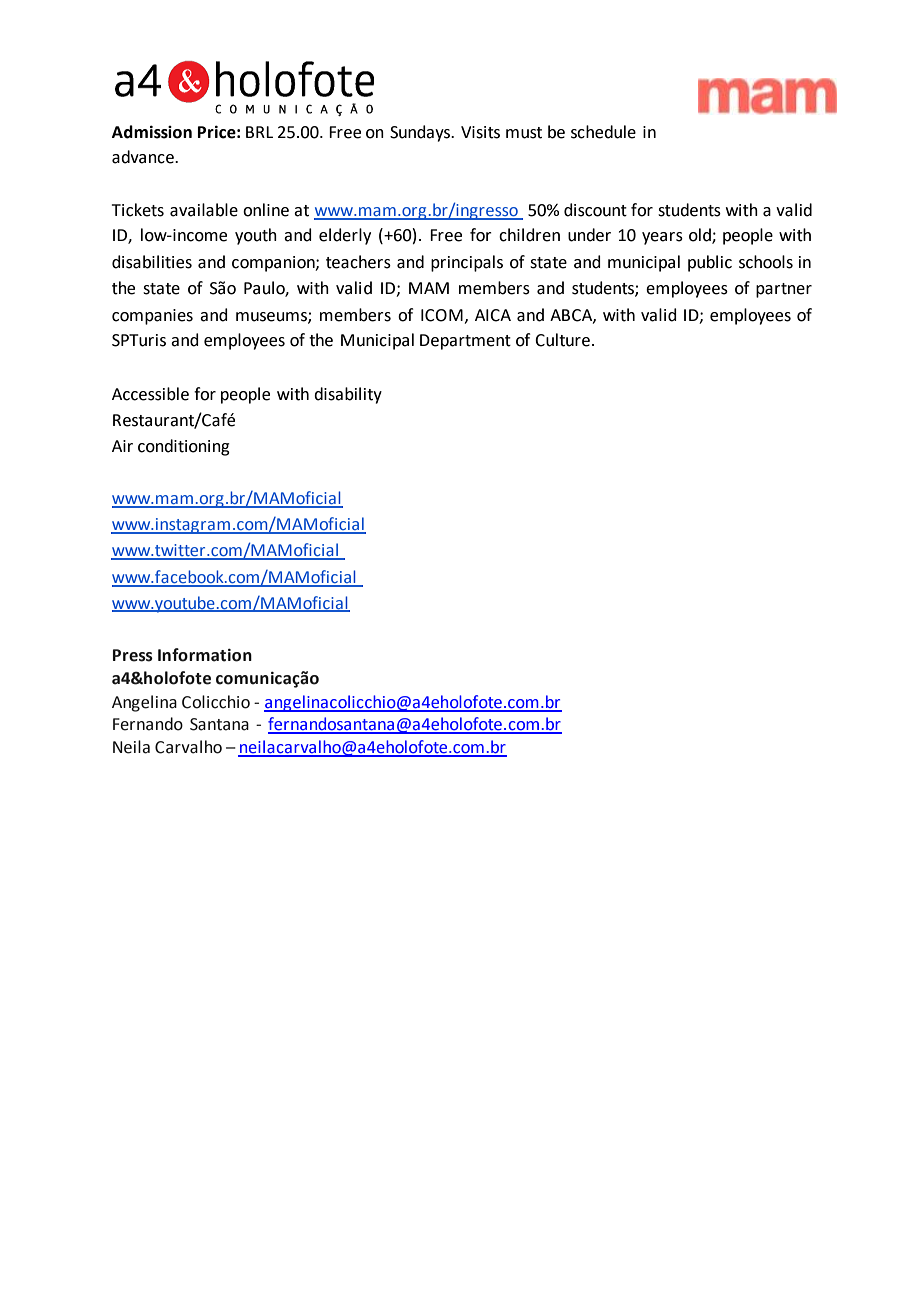 This document has height=1308, width=924. I want to click on Information, so click(205, 655).
